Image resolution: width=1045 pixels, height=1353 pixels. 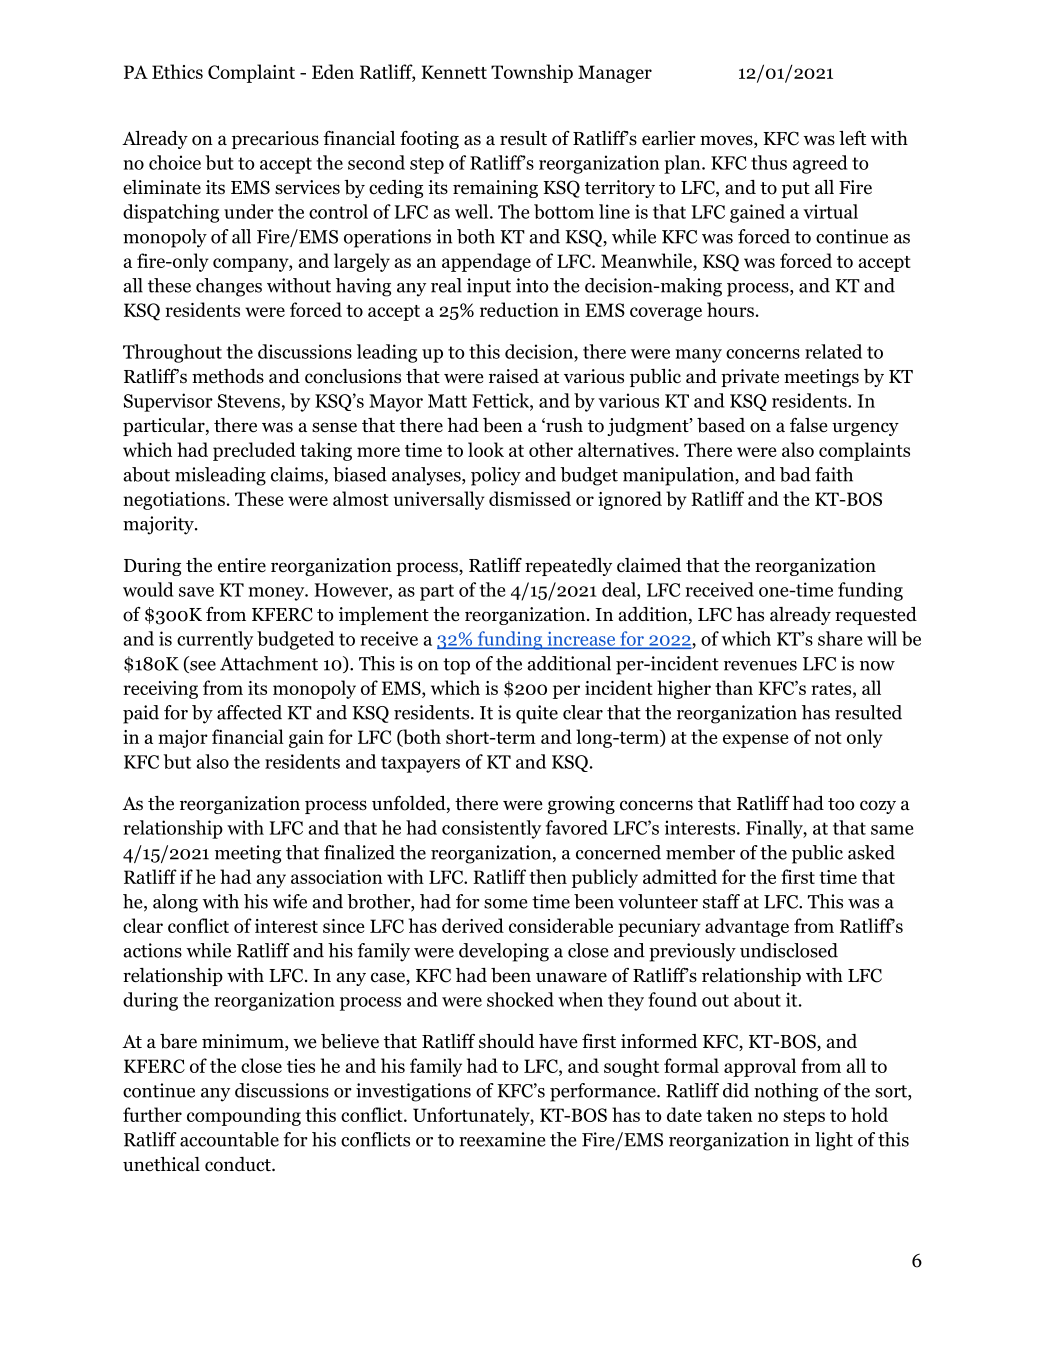 What do you see at coordinates (809, 425) in the screenshot?
I see `false` at bounding box center [809, 425].
